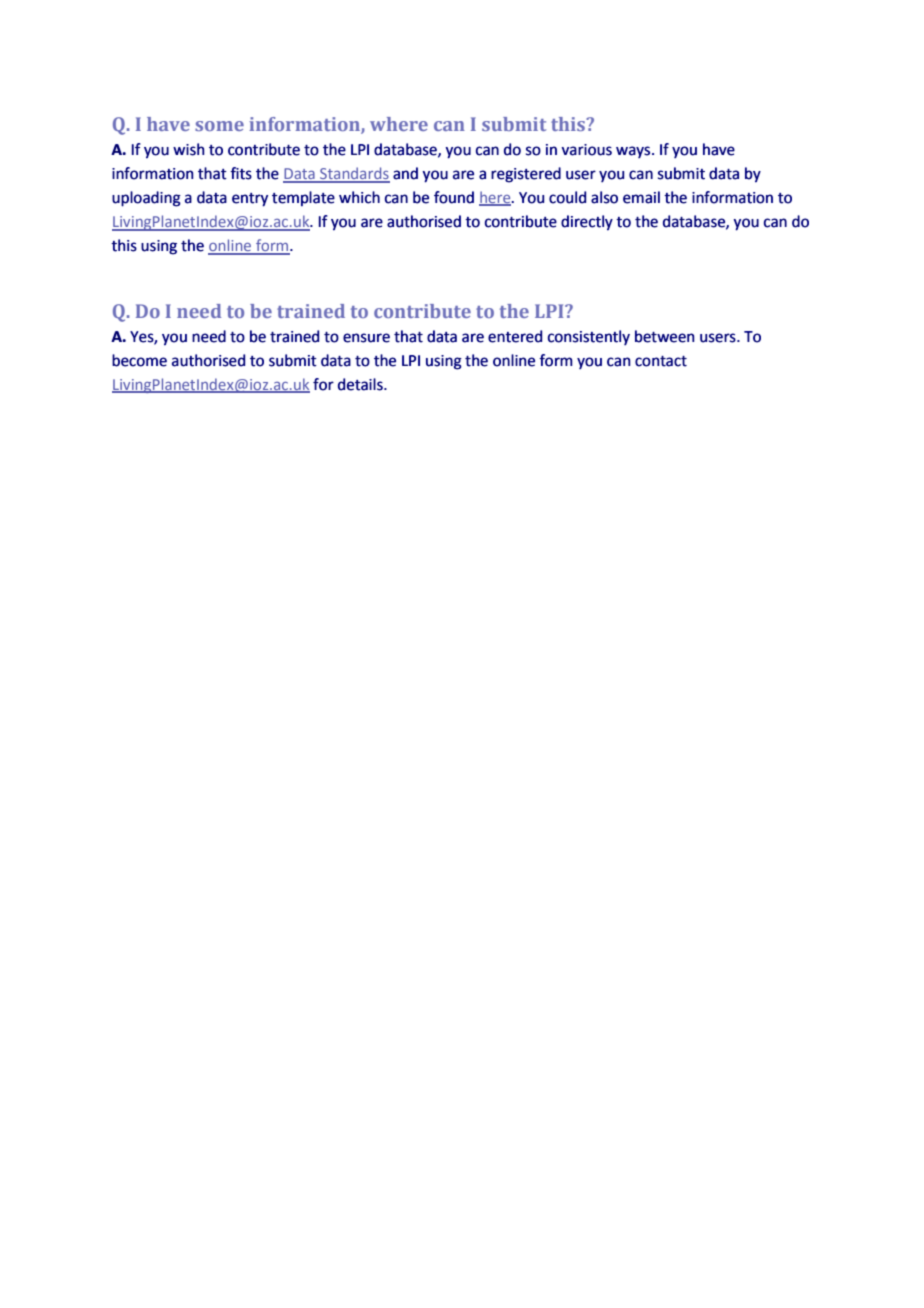  I want to click on some, so click(219, 126).
